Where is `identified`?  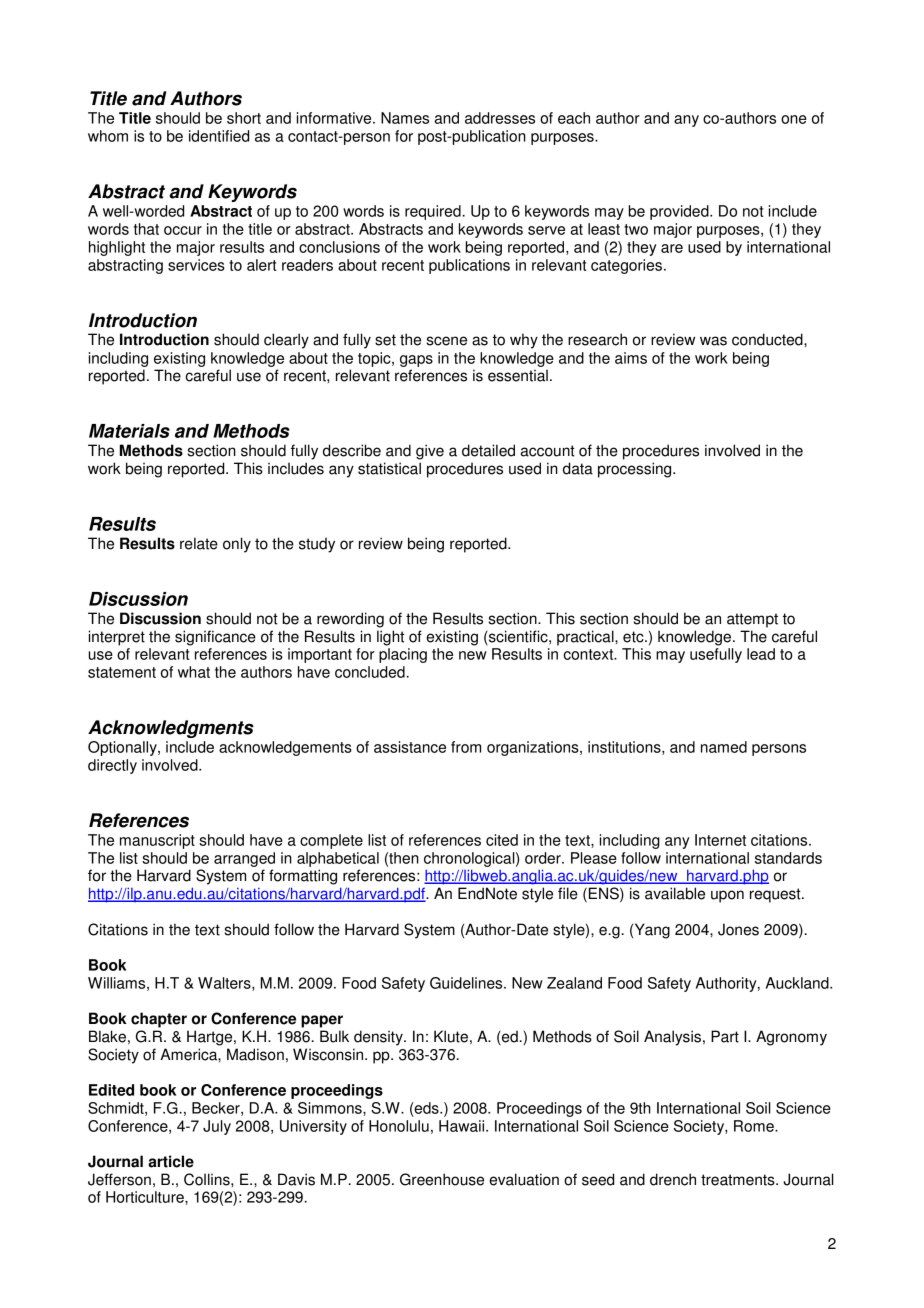
identified is located at coordinates (219, 136).
